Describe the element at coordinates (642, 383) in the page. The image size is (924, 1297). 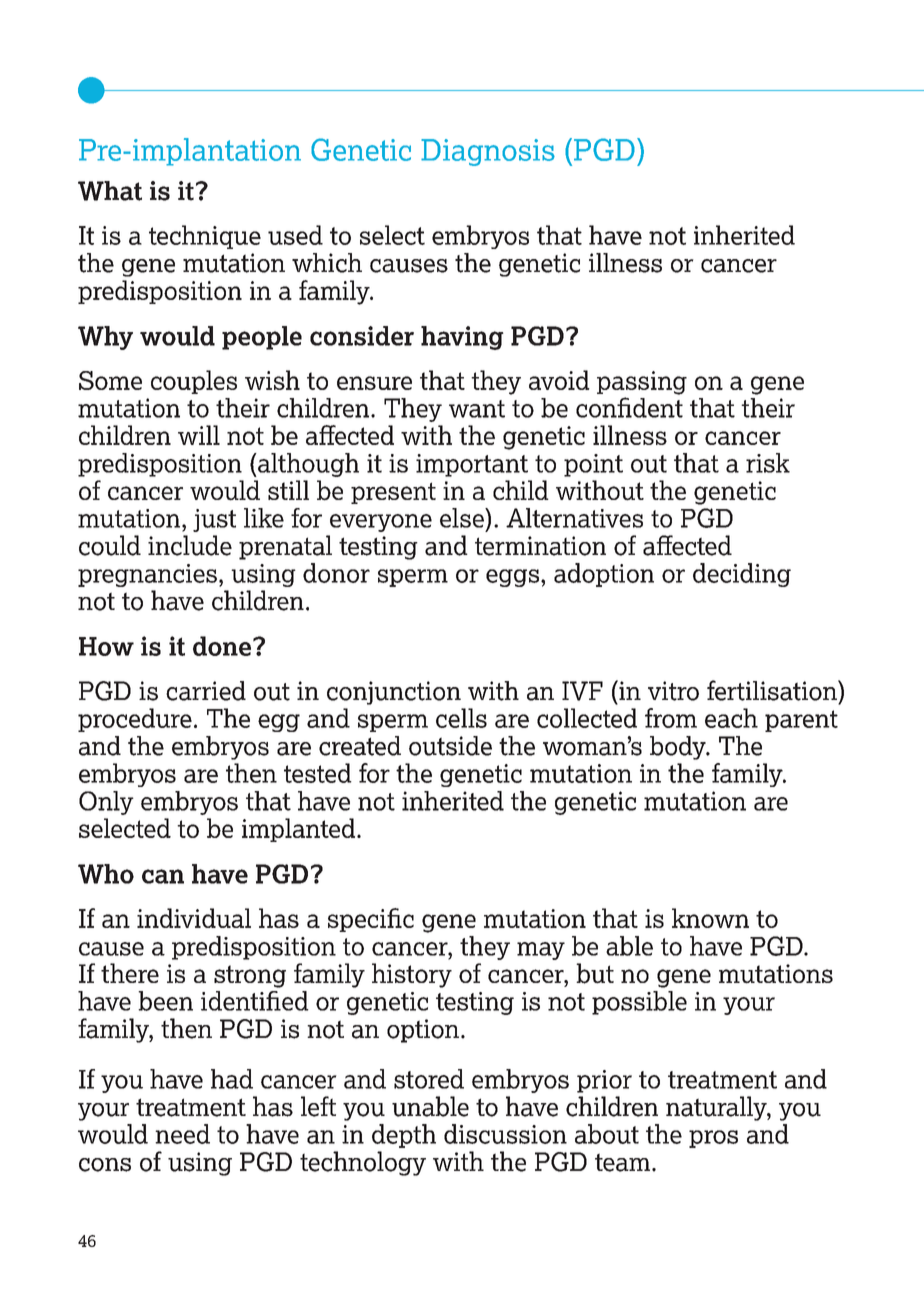
I see `passing` at that location.
